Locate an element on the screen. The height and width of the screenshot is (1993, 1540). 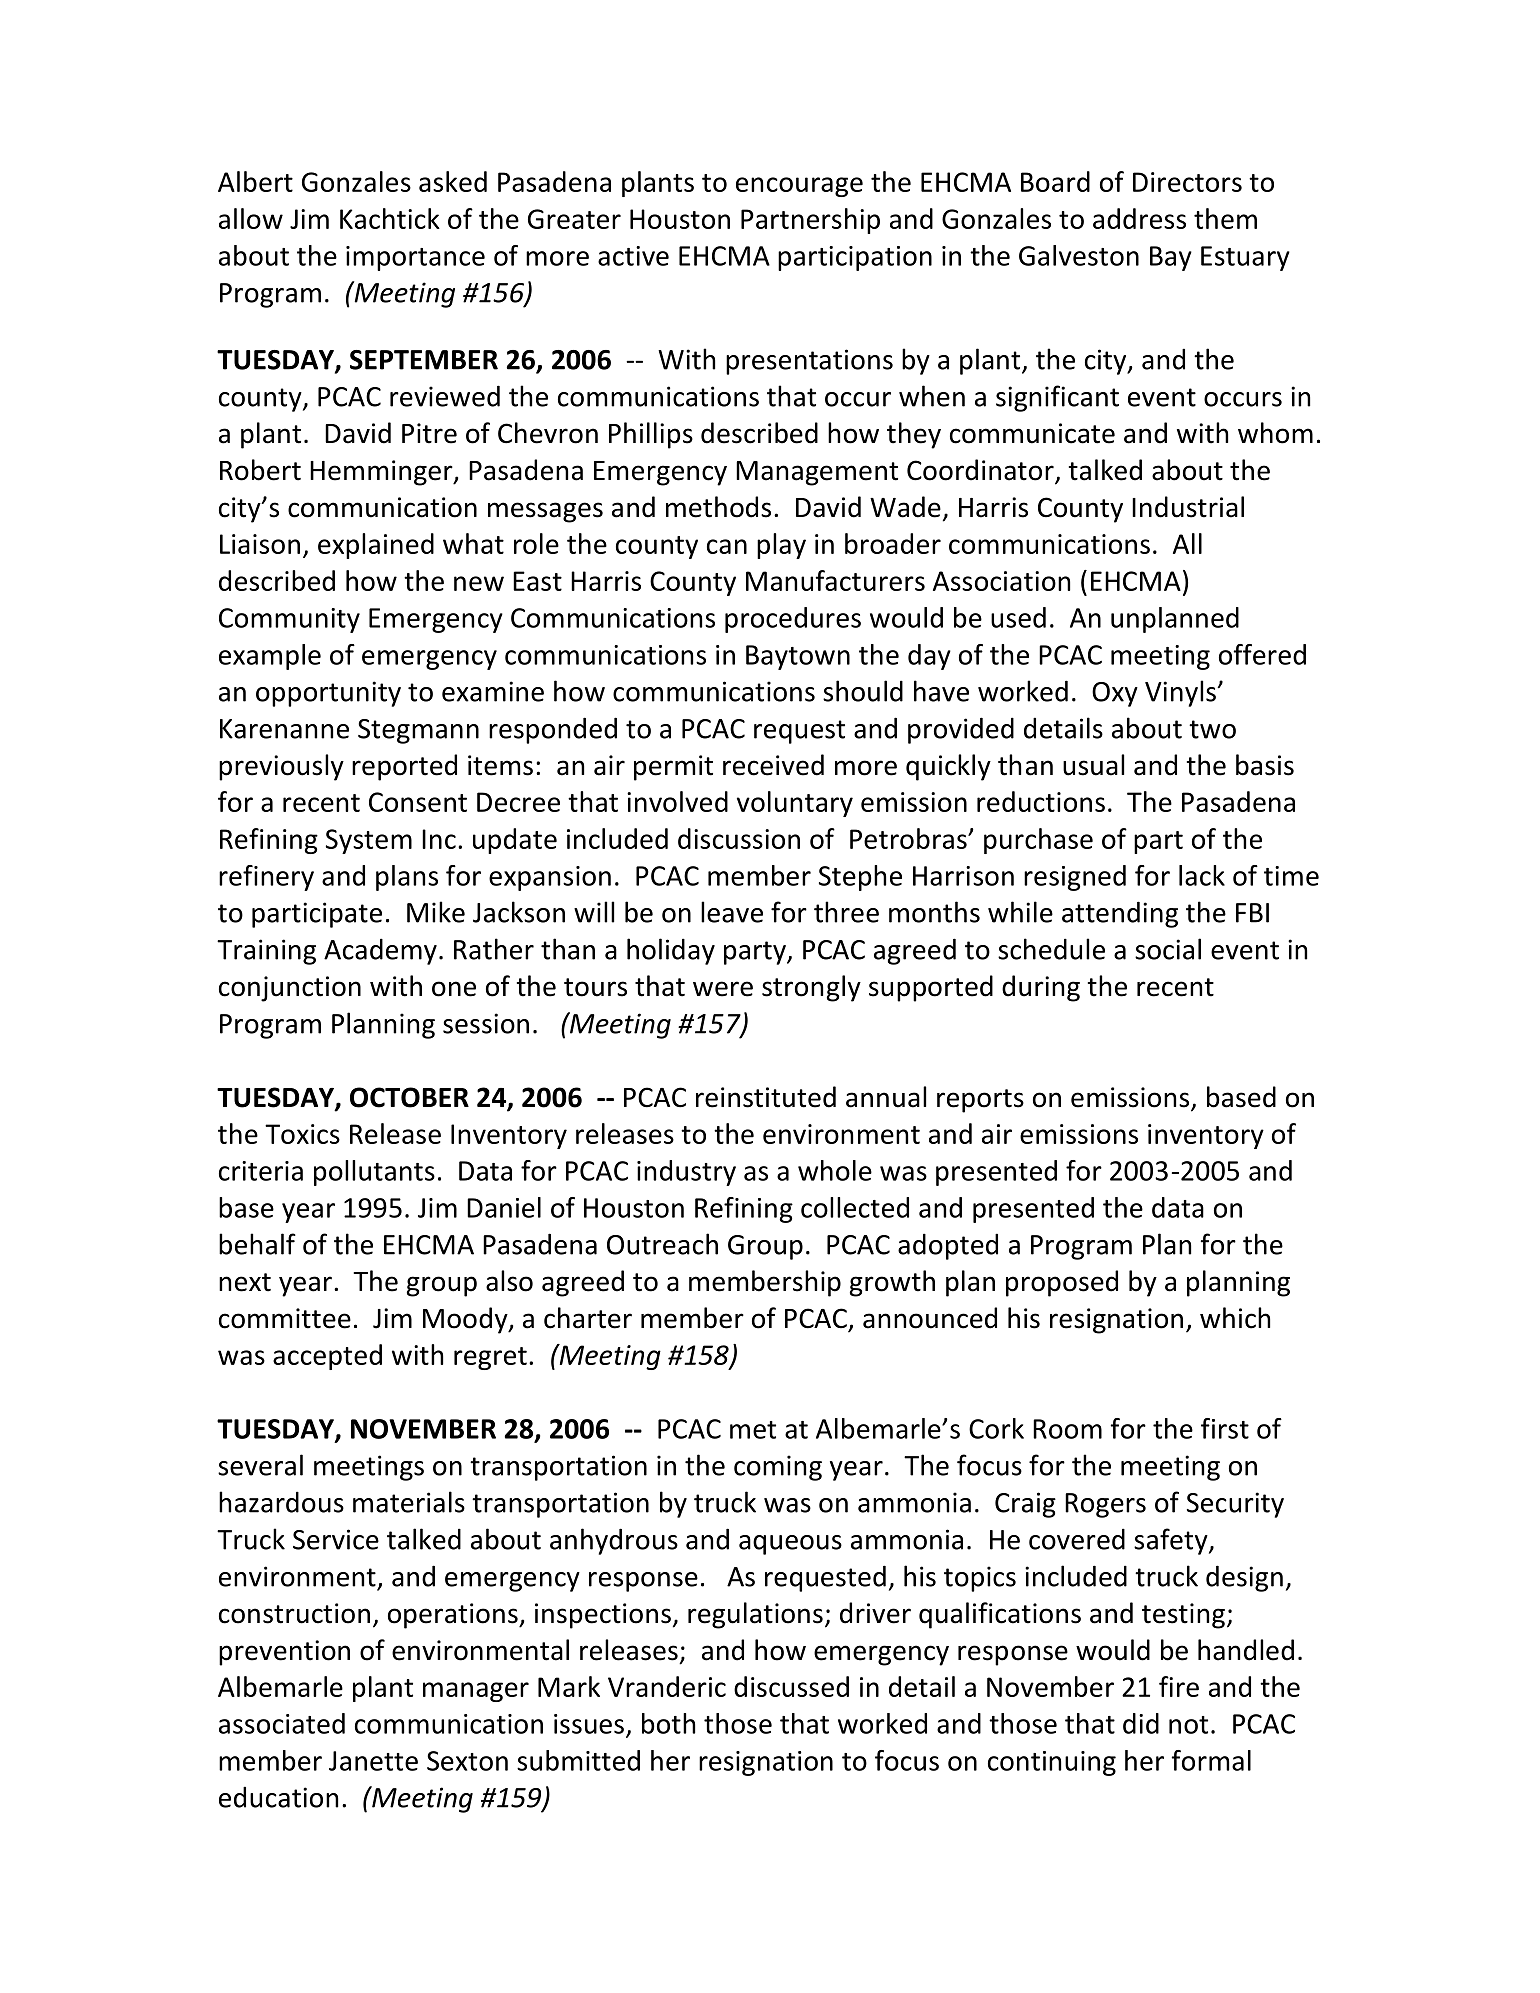
reports is located at coordinates (980, 1101).
